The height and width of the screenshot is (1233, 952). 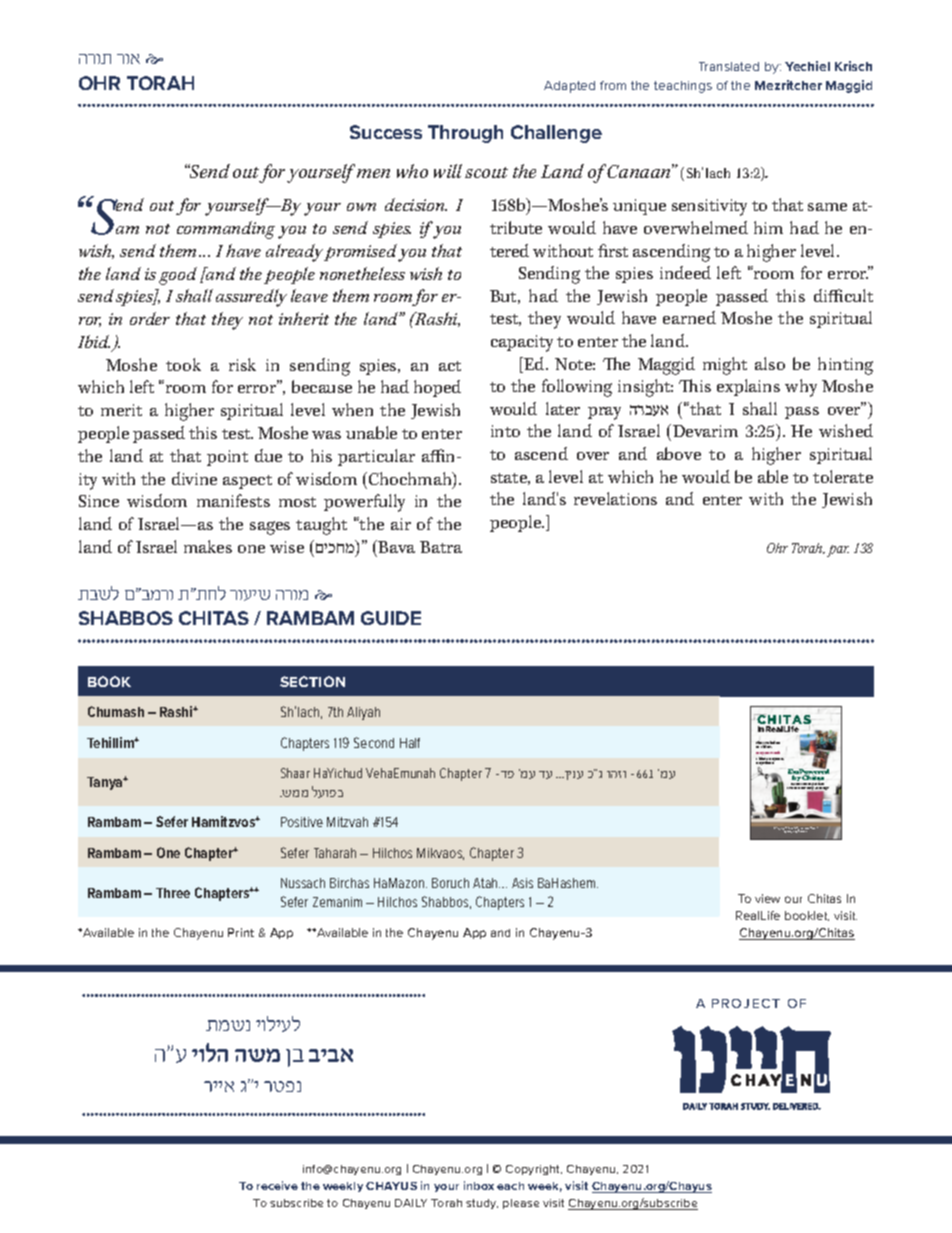 I want to click on receive, so click(x=277, y=1185).
